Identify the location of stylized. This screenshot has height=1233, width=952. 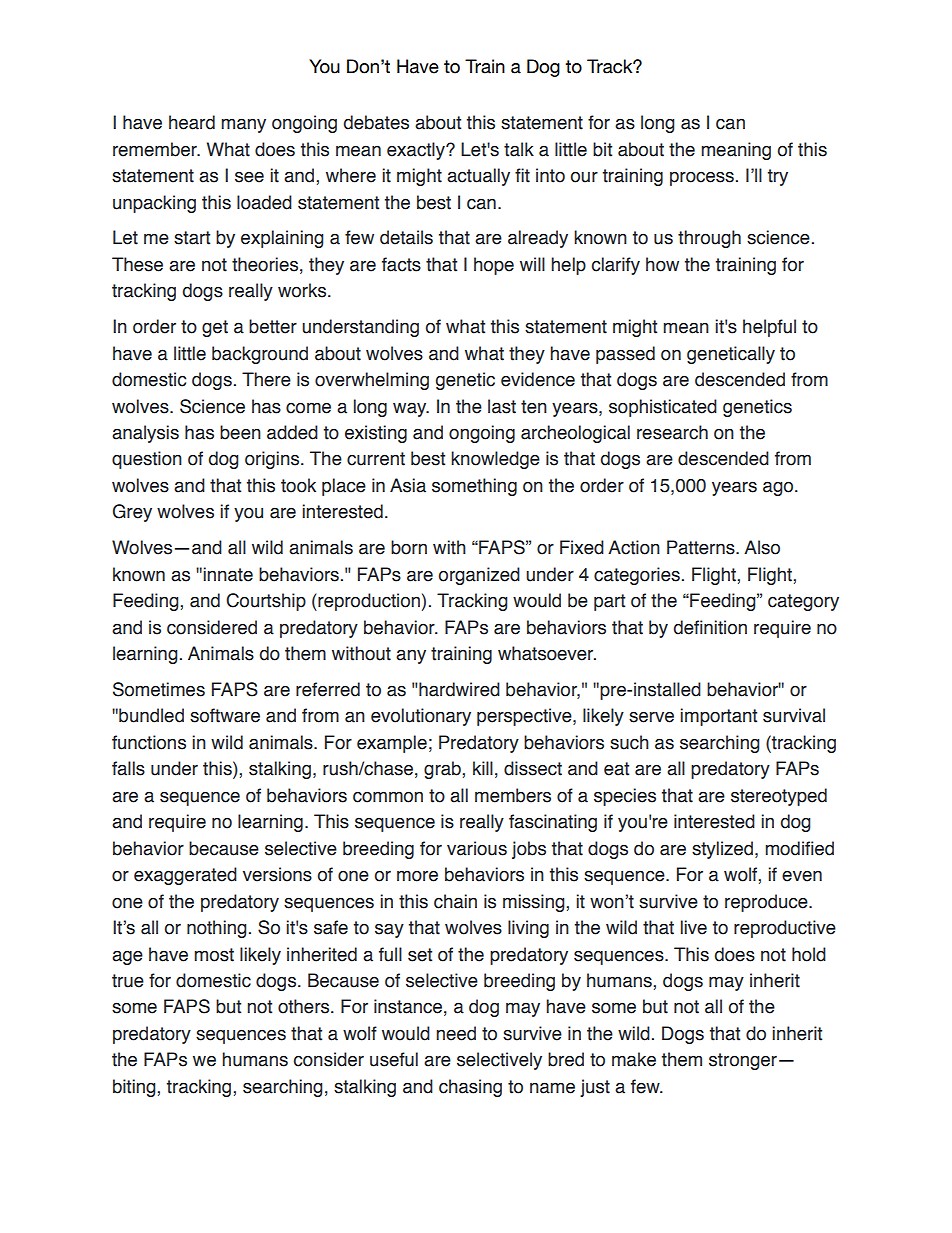
(724, 850).
